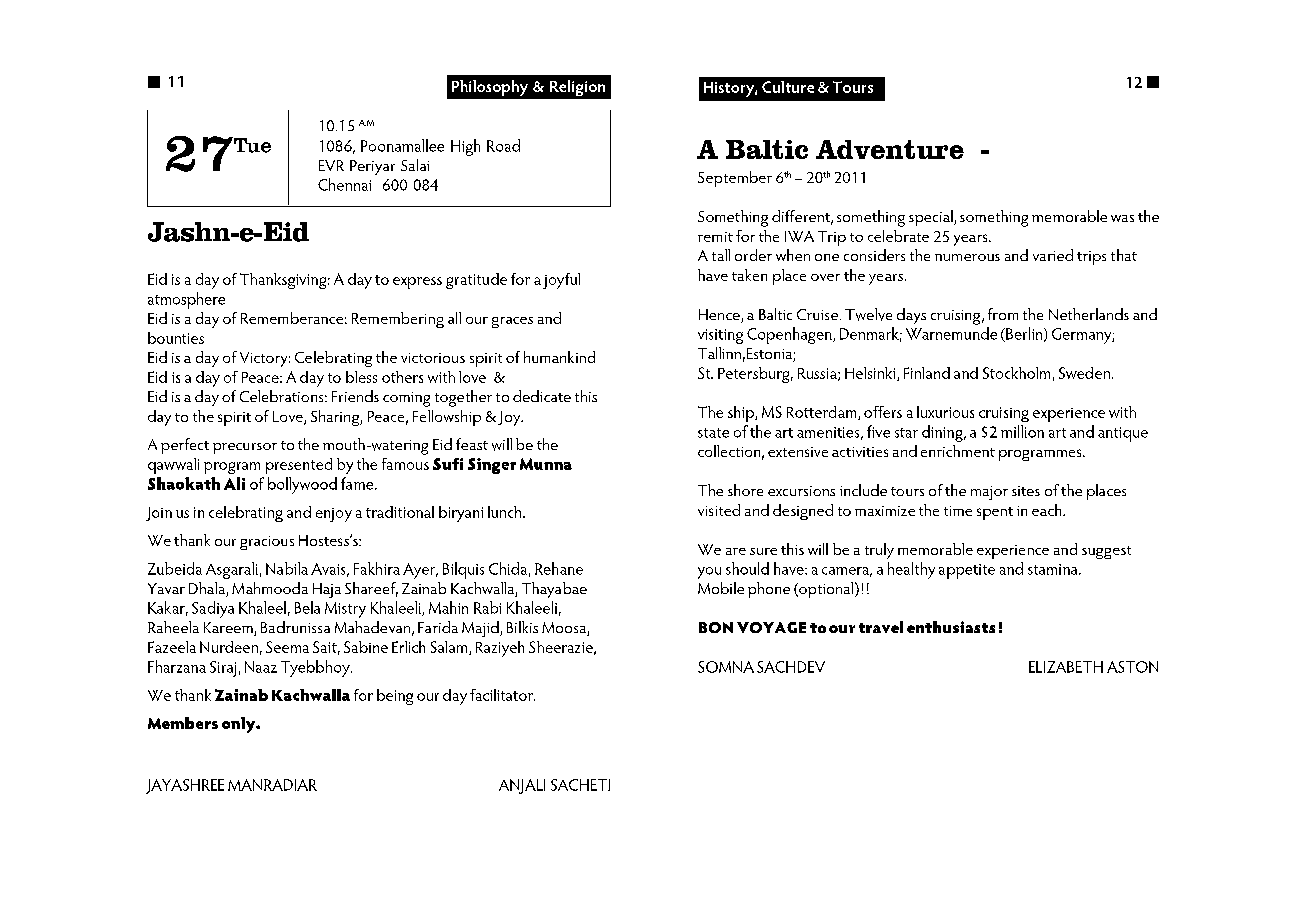 This screenshot has width=1308, height=924. Describe the element at coordinates (890, 149) in the screenshot. I see `Adventure` at that location.
